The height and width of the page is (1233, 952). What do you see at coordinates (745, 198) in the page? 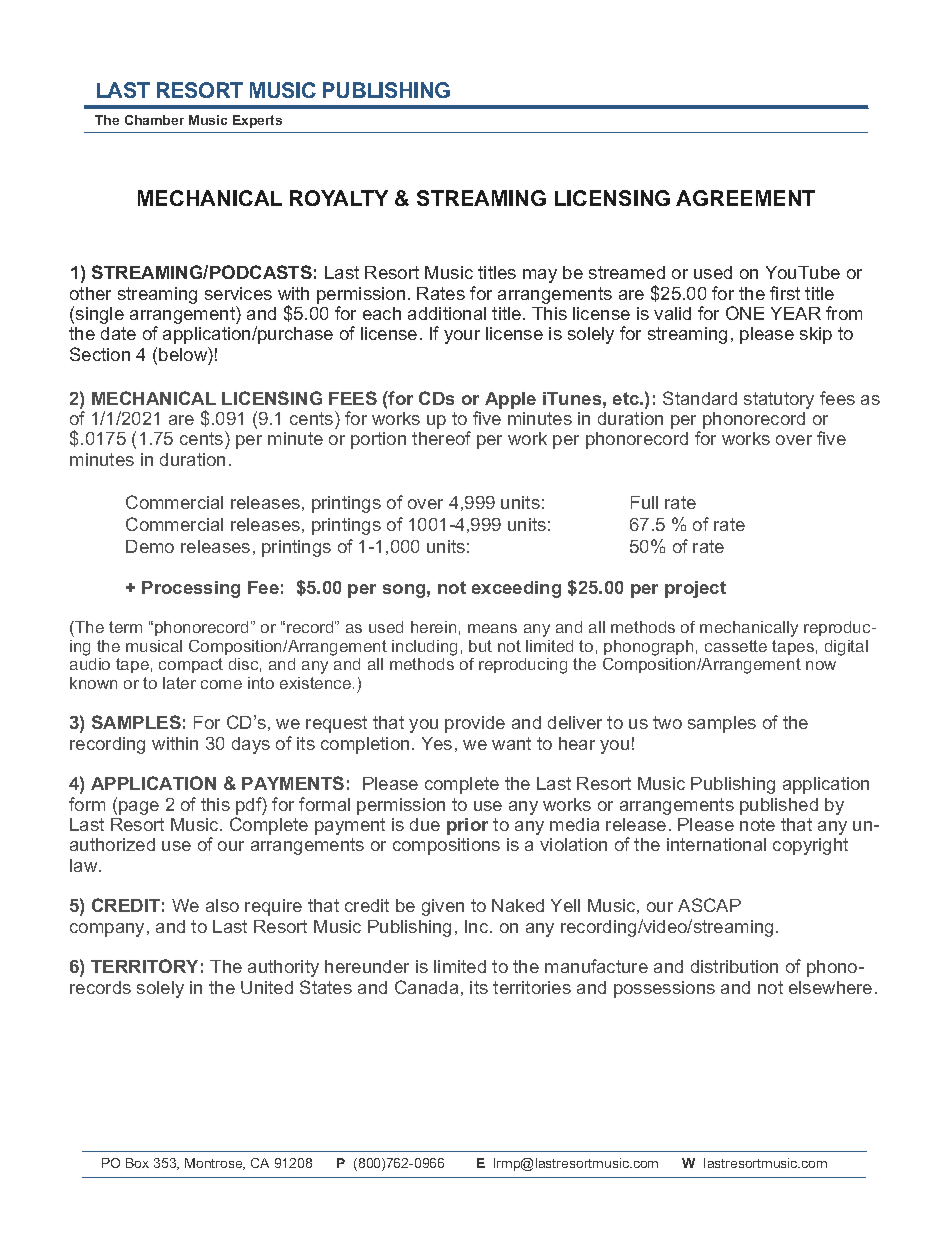
I see `AGREEMENT` at bounding box center [745, 198].
